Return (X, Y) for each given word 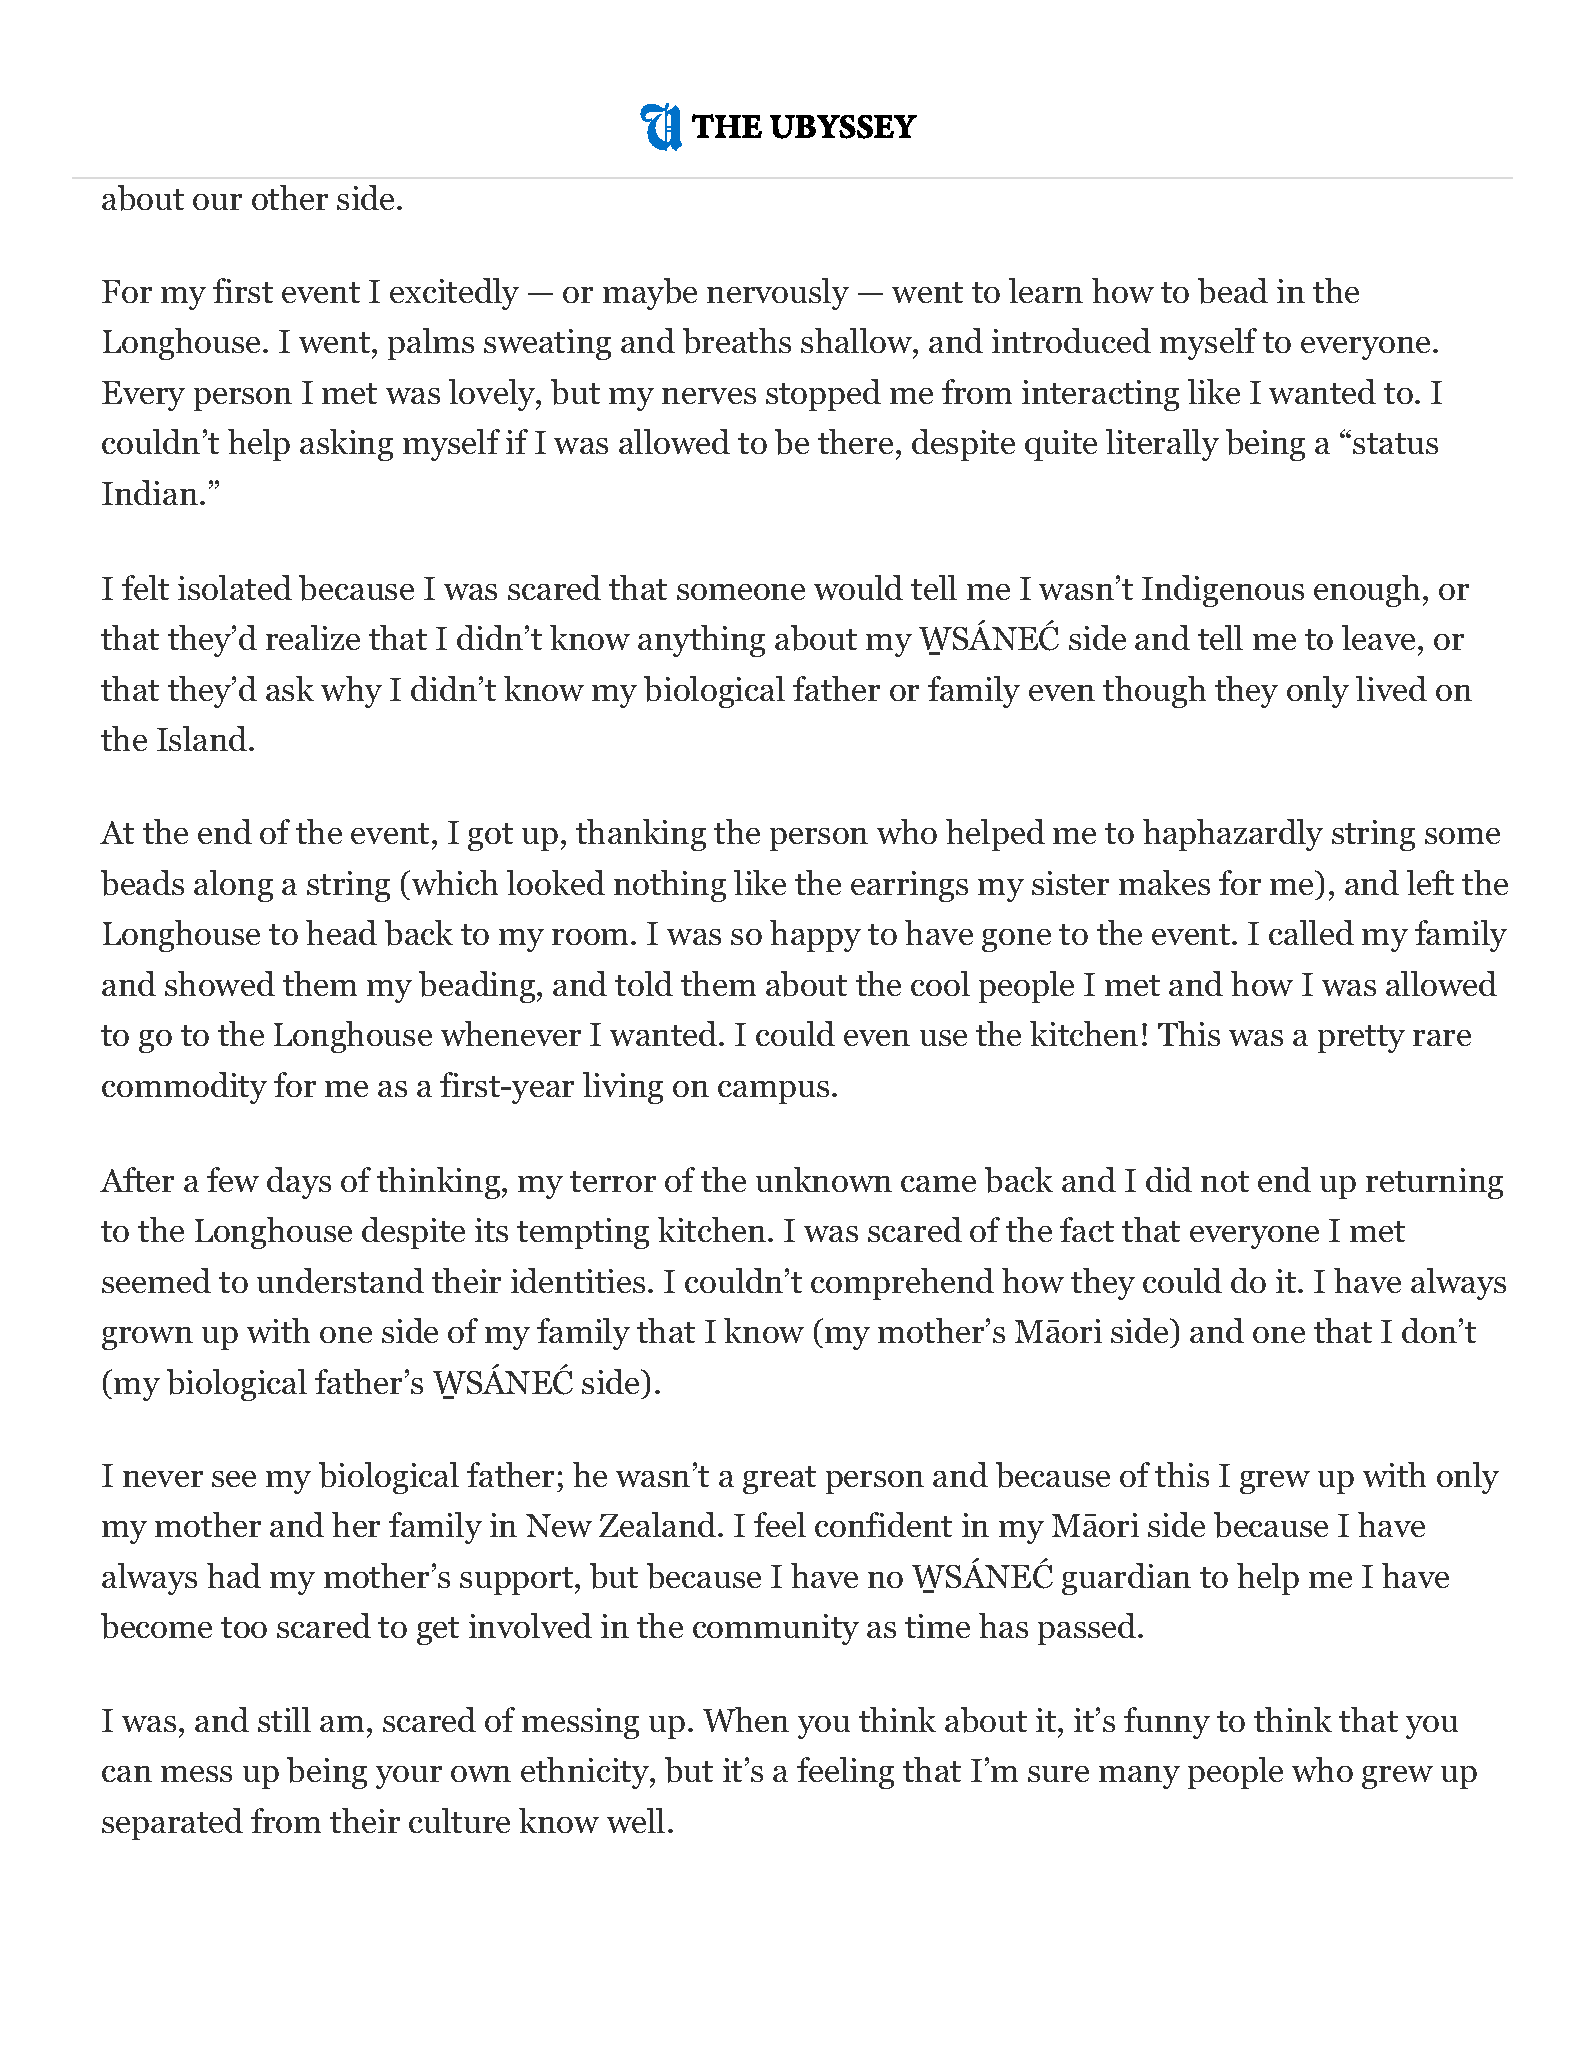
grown (147, 1338)
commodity (184, 1088)
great (779, 1480)
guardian (1126, 1579)
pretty (1361, 1039)
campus (773, 1092)
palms (431, 344)
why (351, 692)
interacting (1100, 395)
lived (1391, 688)
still (284, 1719)
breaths (737, 341)
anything (701, 641)
